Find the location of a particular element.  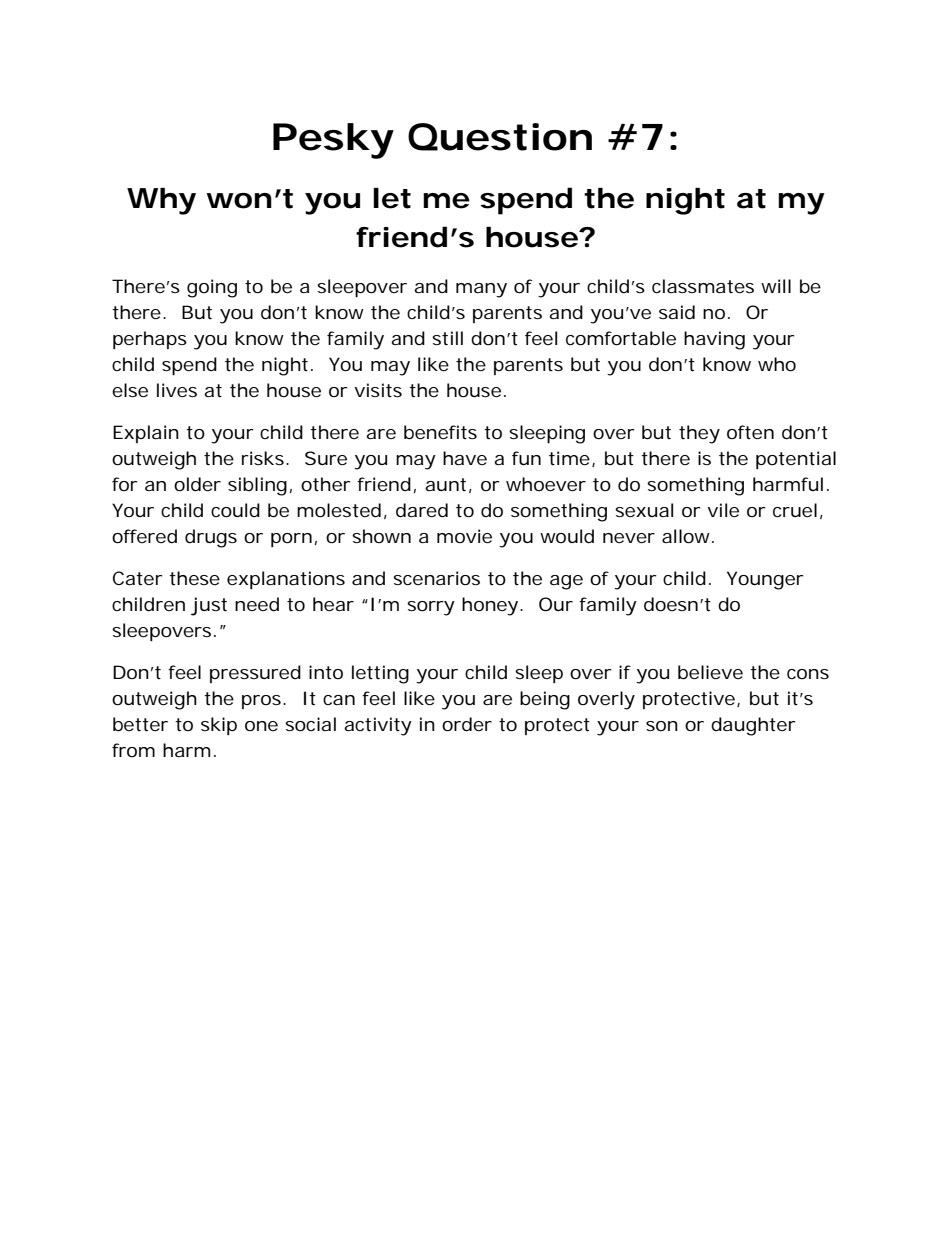

said is located at coordinates (677, 312).
